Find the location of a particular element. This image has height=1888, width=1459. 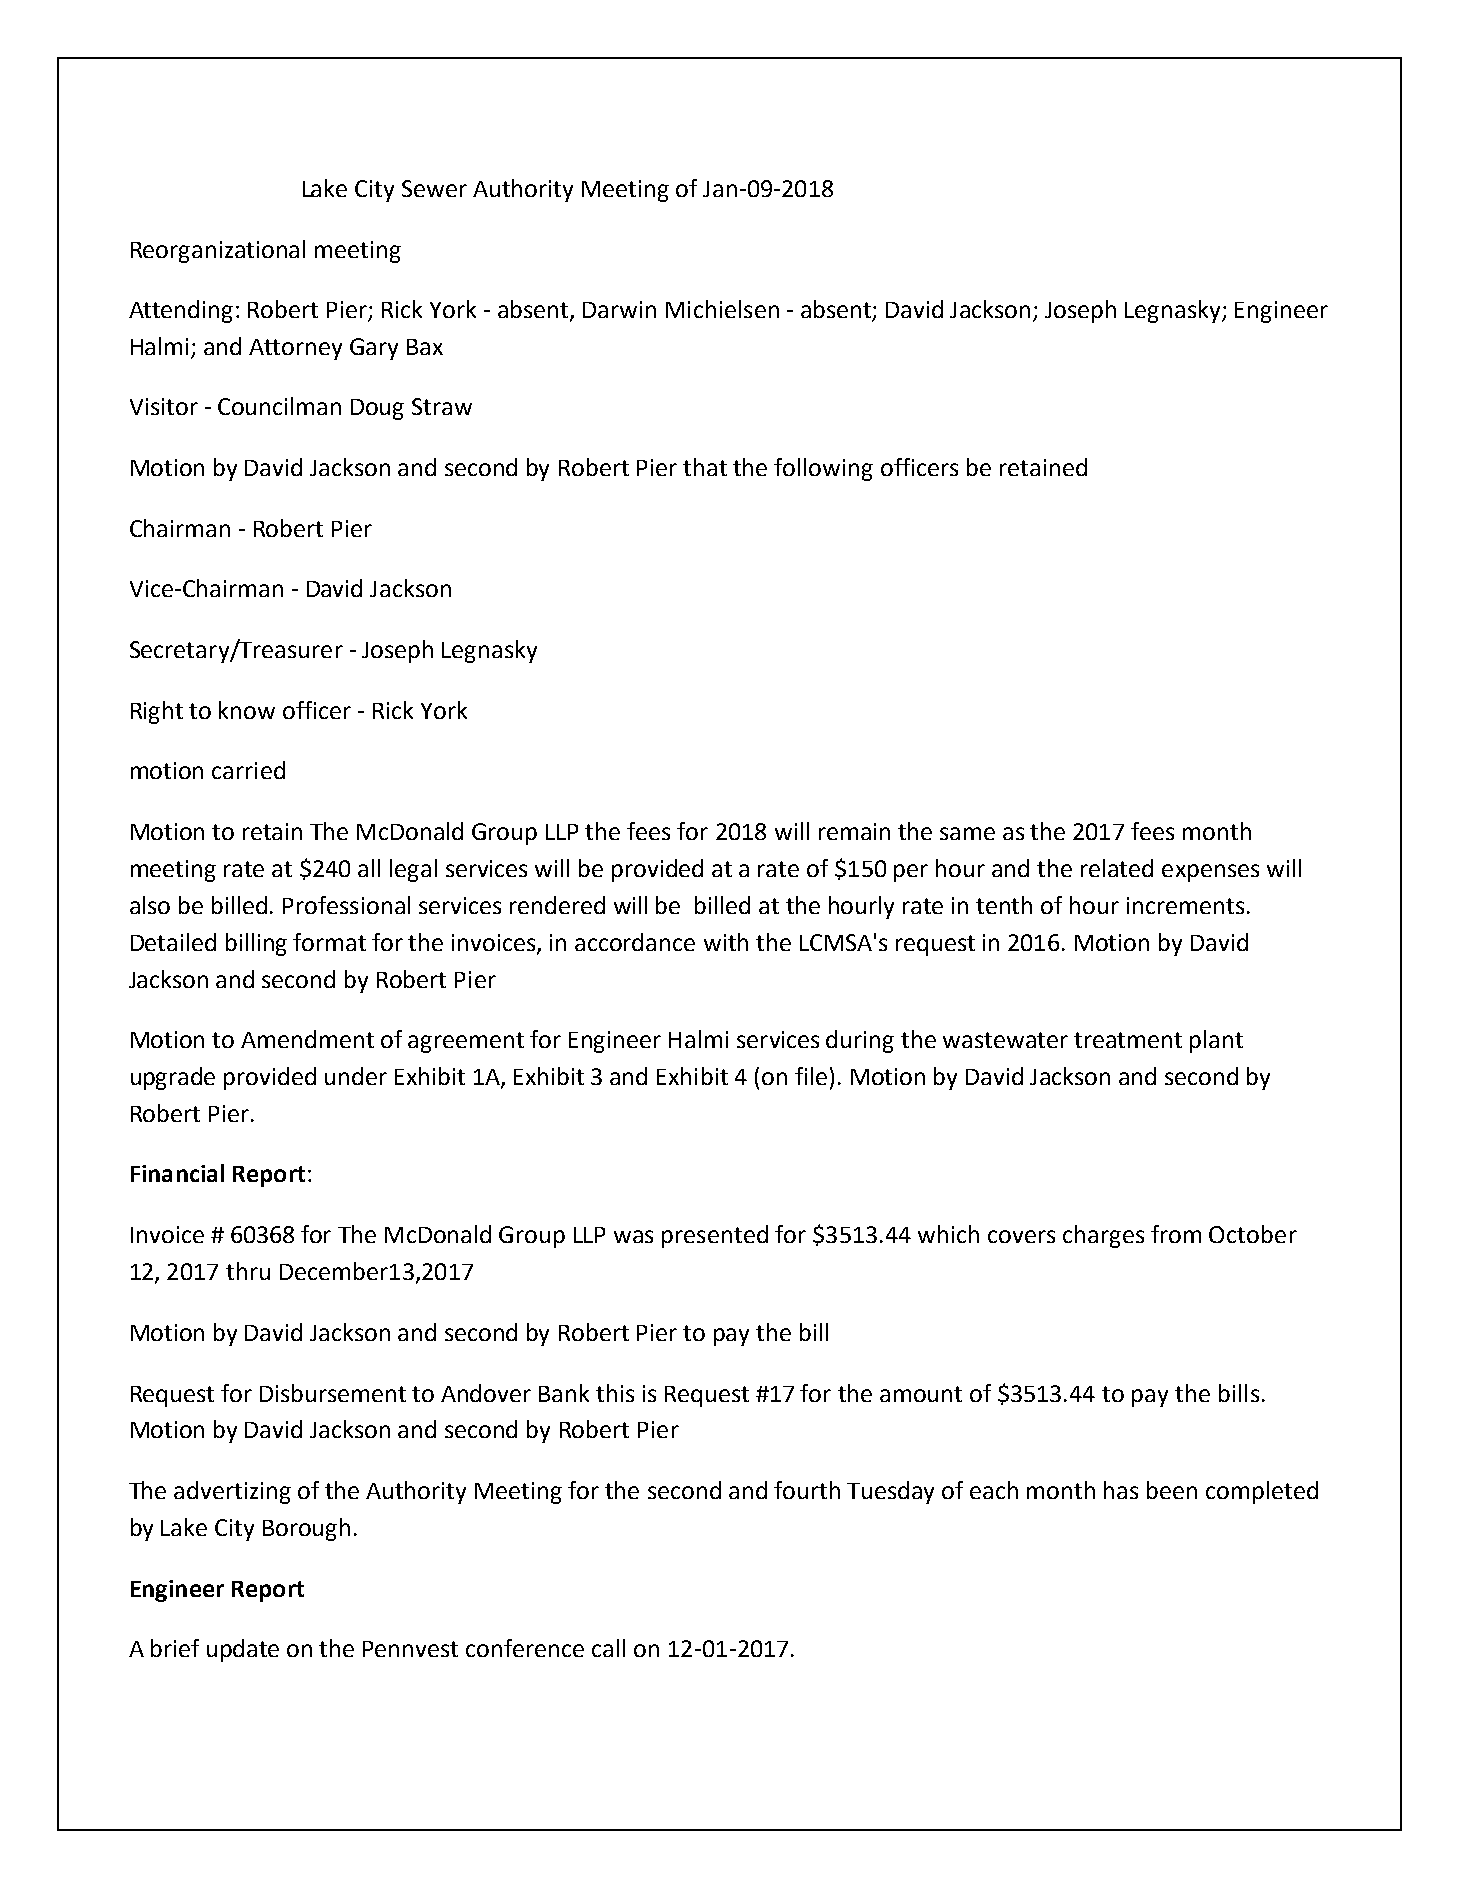

Attending is located at coordinates (181, 311).
